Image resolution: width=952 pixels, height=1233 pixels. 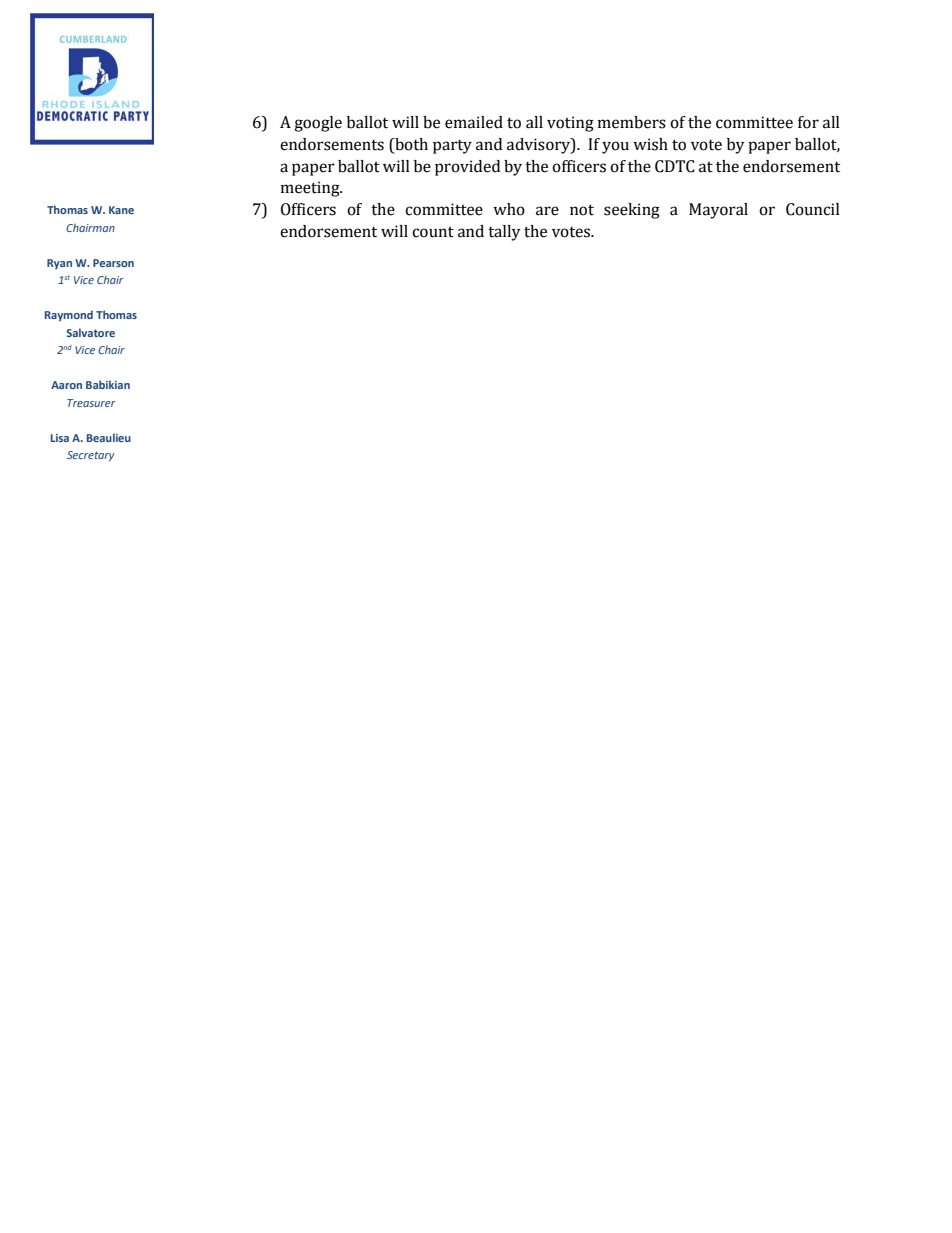 What do you see at coordinates (650, 144) in the document?
I see `wish` at bounding box center [650, 144].
